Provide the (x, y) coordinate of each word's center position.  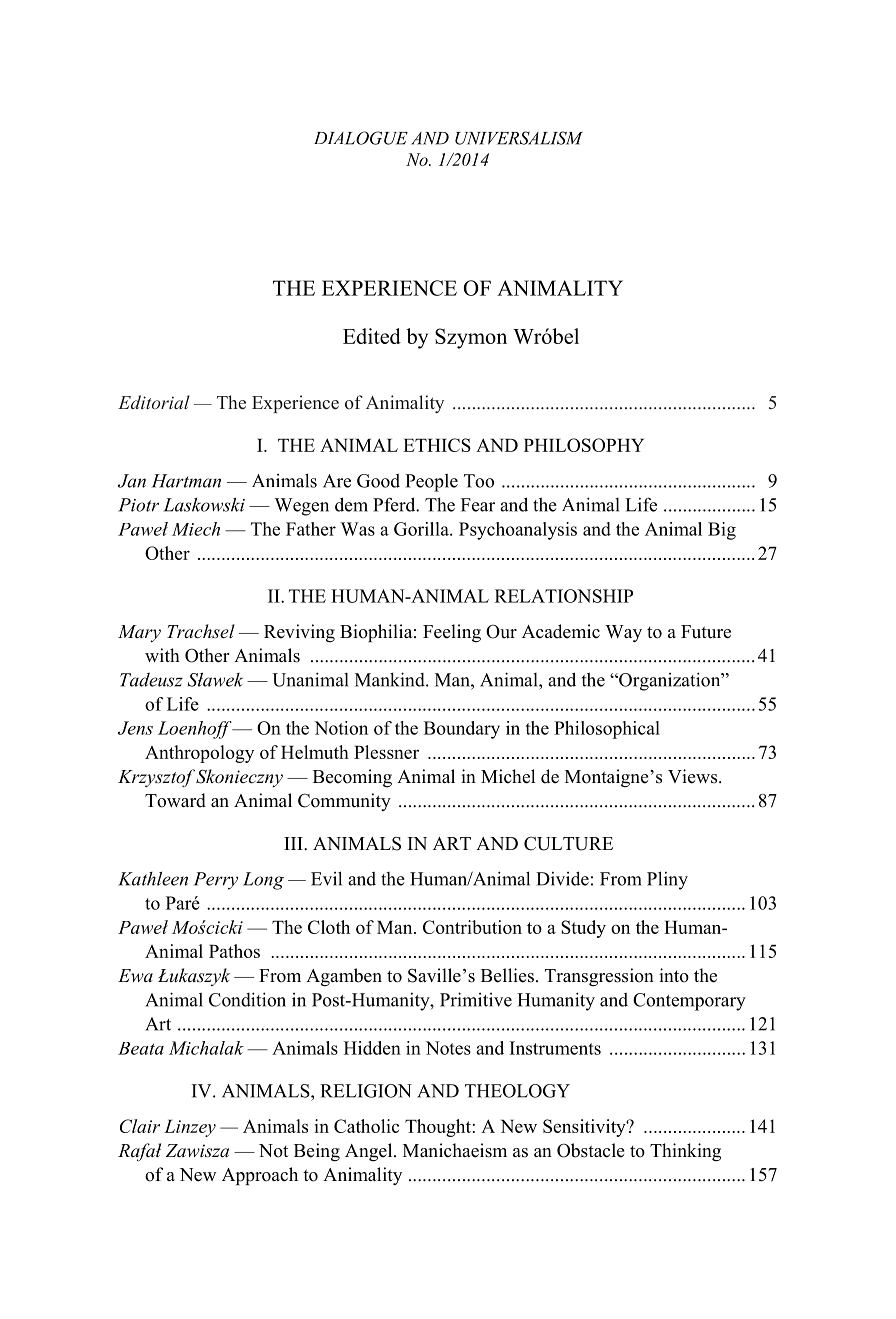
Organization (670, 681)
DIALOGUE (361, 138)
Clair (140, 1126)
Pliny (667, 880)
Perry (216, 881)
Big (722, 531)
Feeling (452, 633)
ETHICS (437, 445)
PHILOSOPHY (584, 445)
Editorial (154, 402)
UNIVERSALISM (519, 138)
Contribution (472, 927)
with (162, 655)
